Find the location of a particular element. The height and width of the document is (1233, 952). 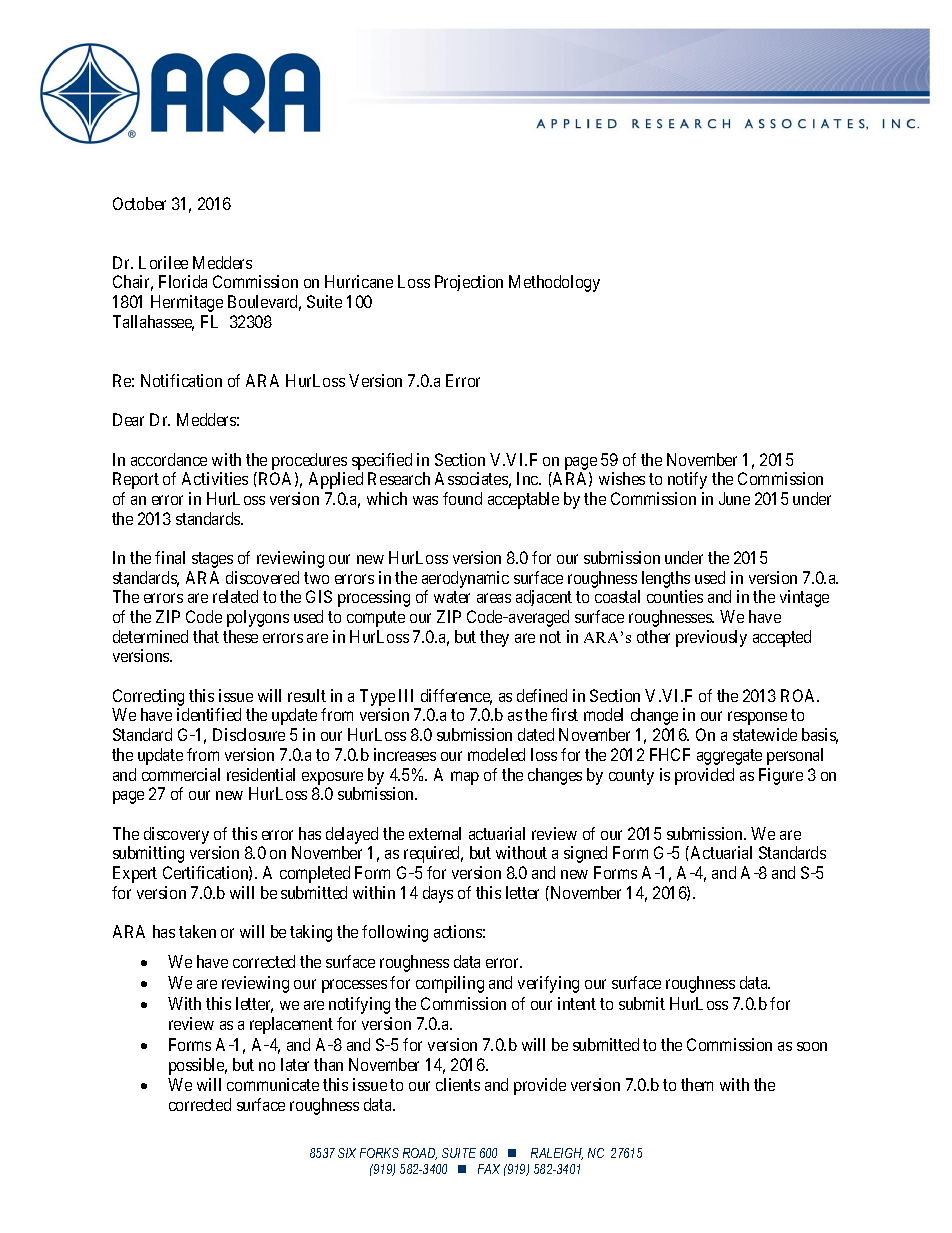

Projection is located at coordinates (469, 283).
